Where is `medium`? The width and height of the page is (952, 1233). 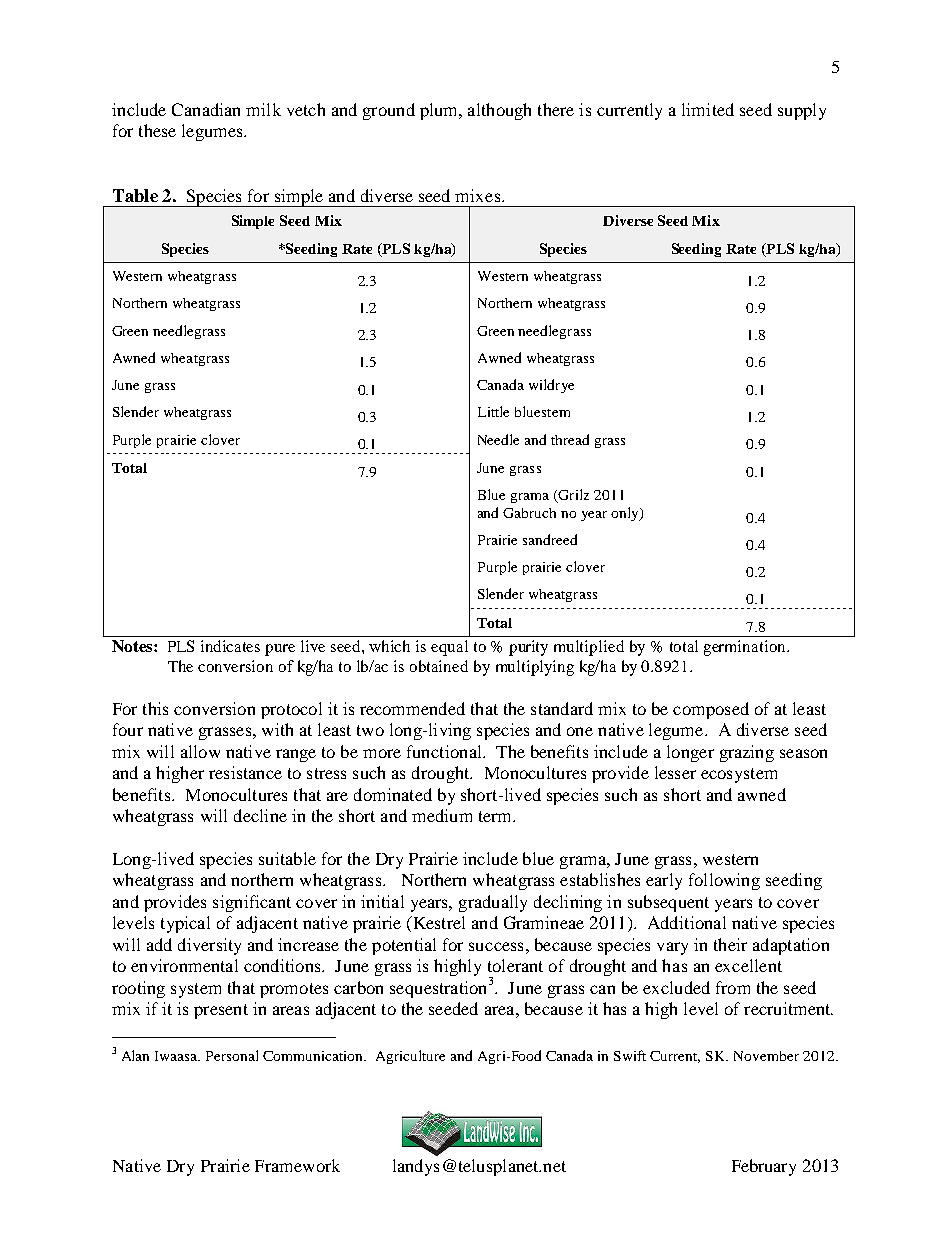
medium is located at coordinates (442, 815).
